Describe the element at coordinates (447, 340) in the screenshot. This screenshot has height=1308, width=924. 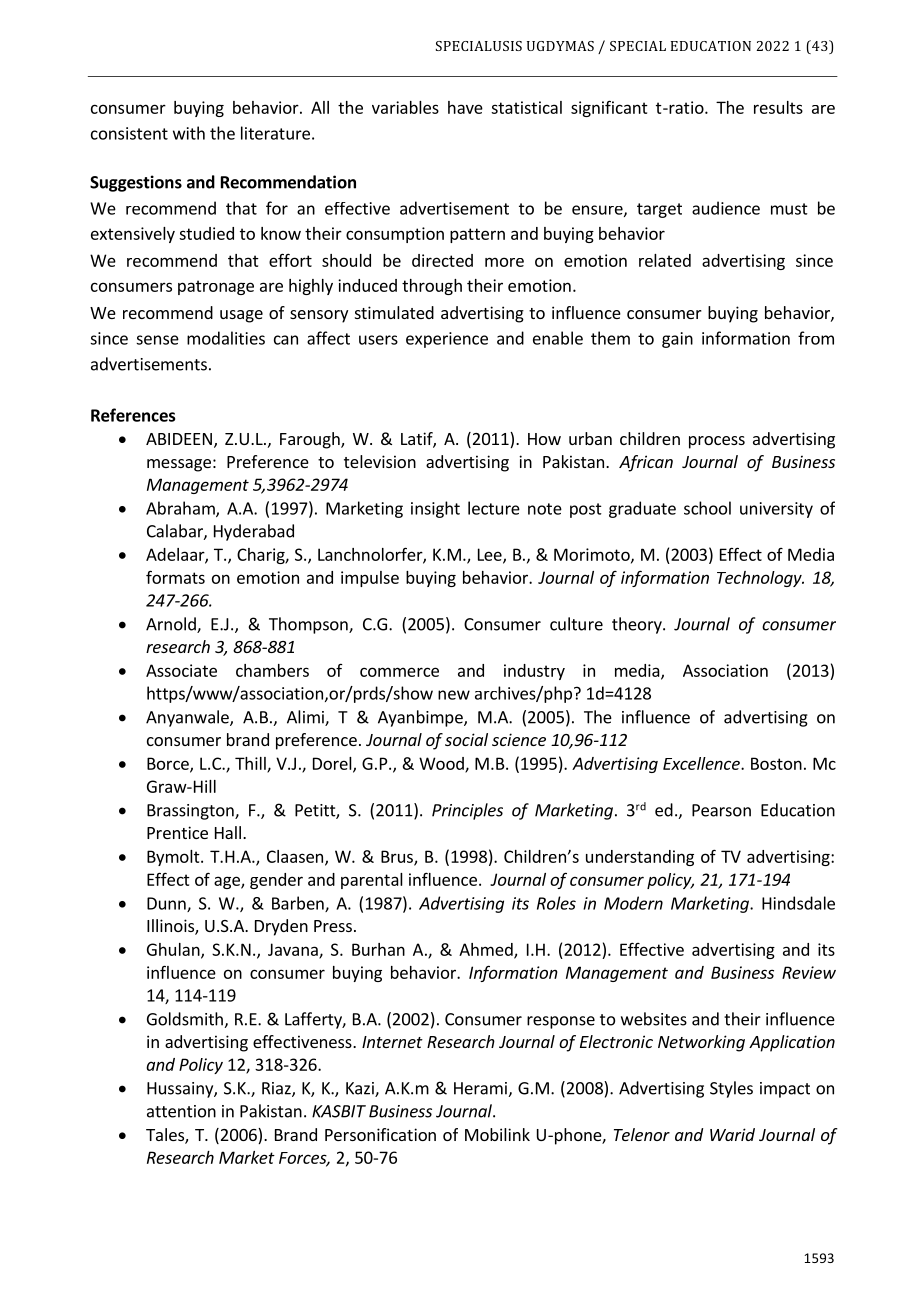
I see `experience` at that location.
